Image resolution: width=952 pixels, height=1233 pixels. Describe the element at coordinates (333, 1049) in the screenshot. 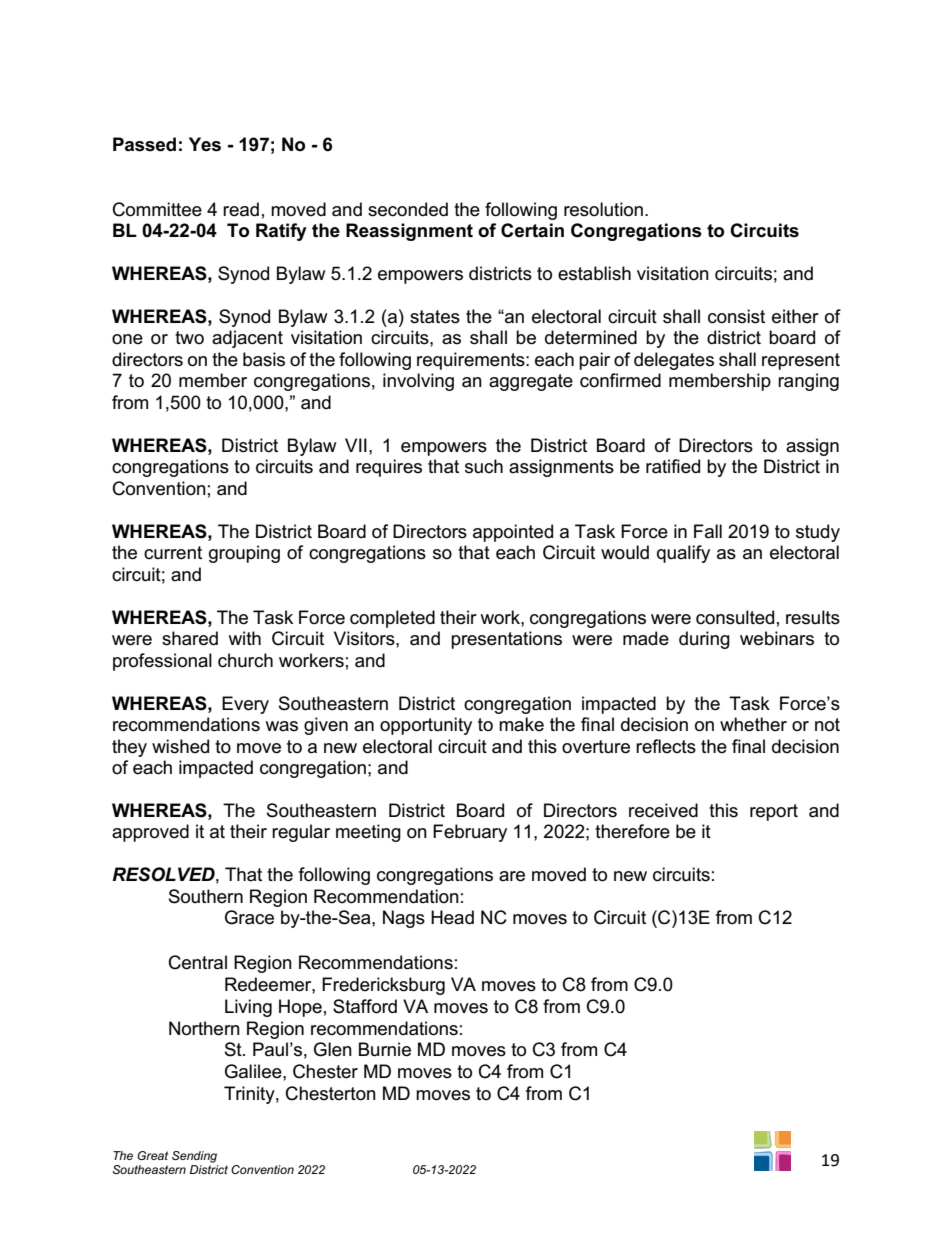

I see `Glen` at that location.
